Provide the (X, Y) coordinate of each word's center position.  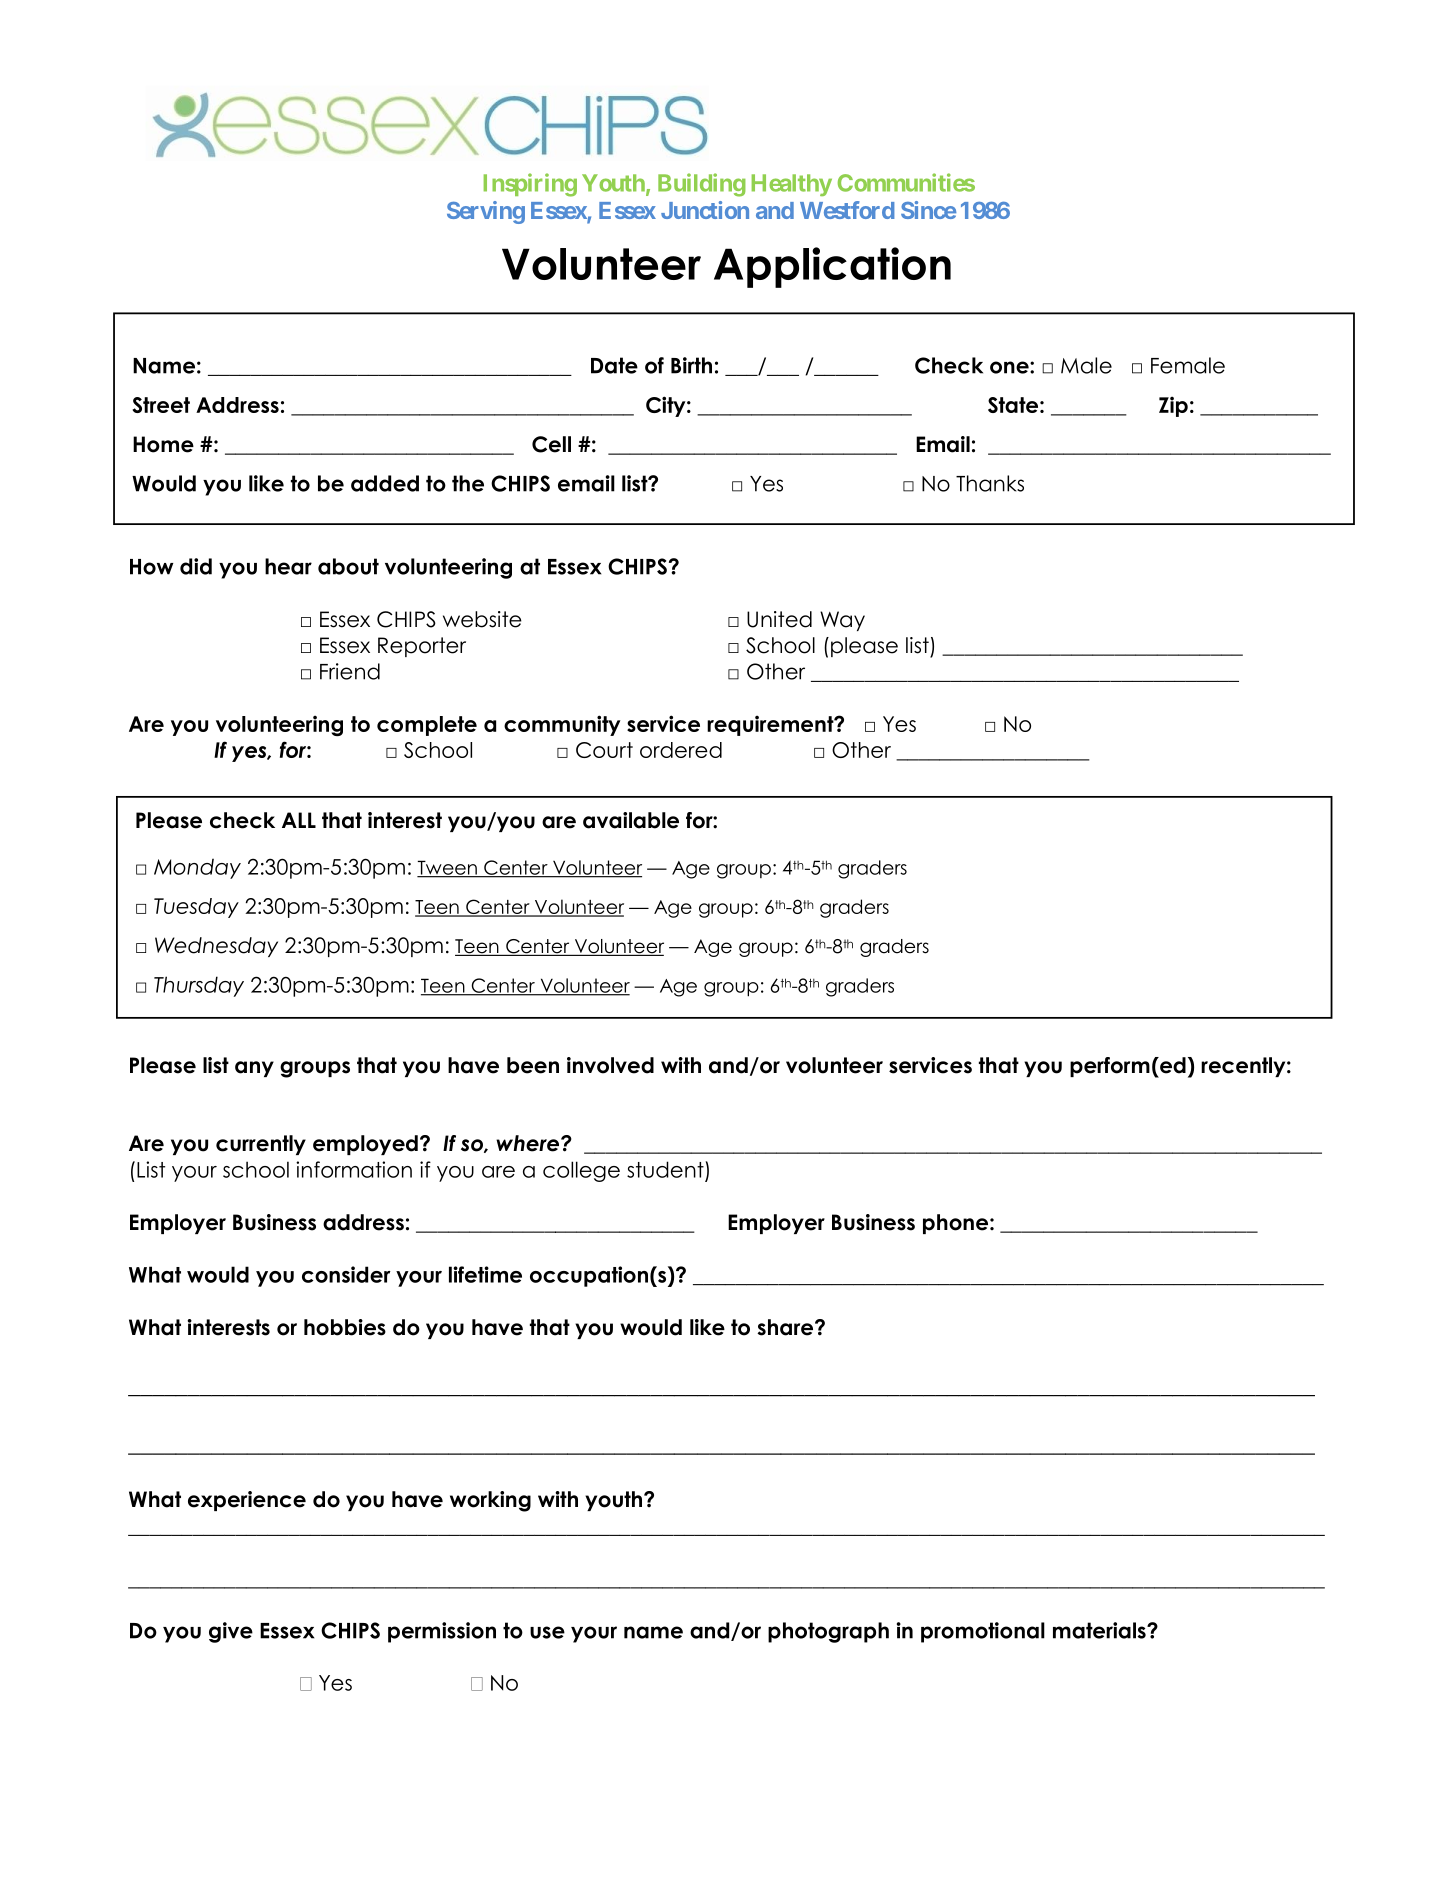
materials (1100, 1630)
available (631, 820)
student (665, 1169)
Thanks (990, 483)
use (547, 1632)
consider (346, 1274)
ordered (681, 750)
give (231, 1632)
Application (832, 267)
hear (288, 566)
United (779, 619)
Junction (705, 210)
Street (161, 405)
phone (955, 1224)
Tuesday (196, 908)
